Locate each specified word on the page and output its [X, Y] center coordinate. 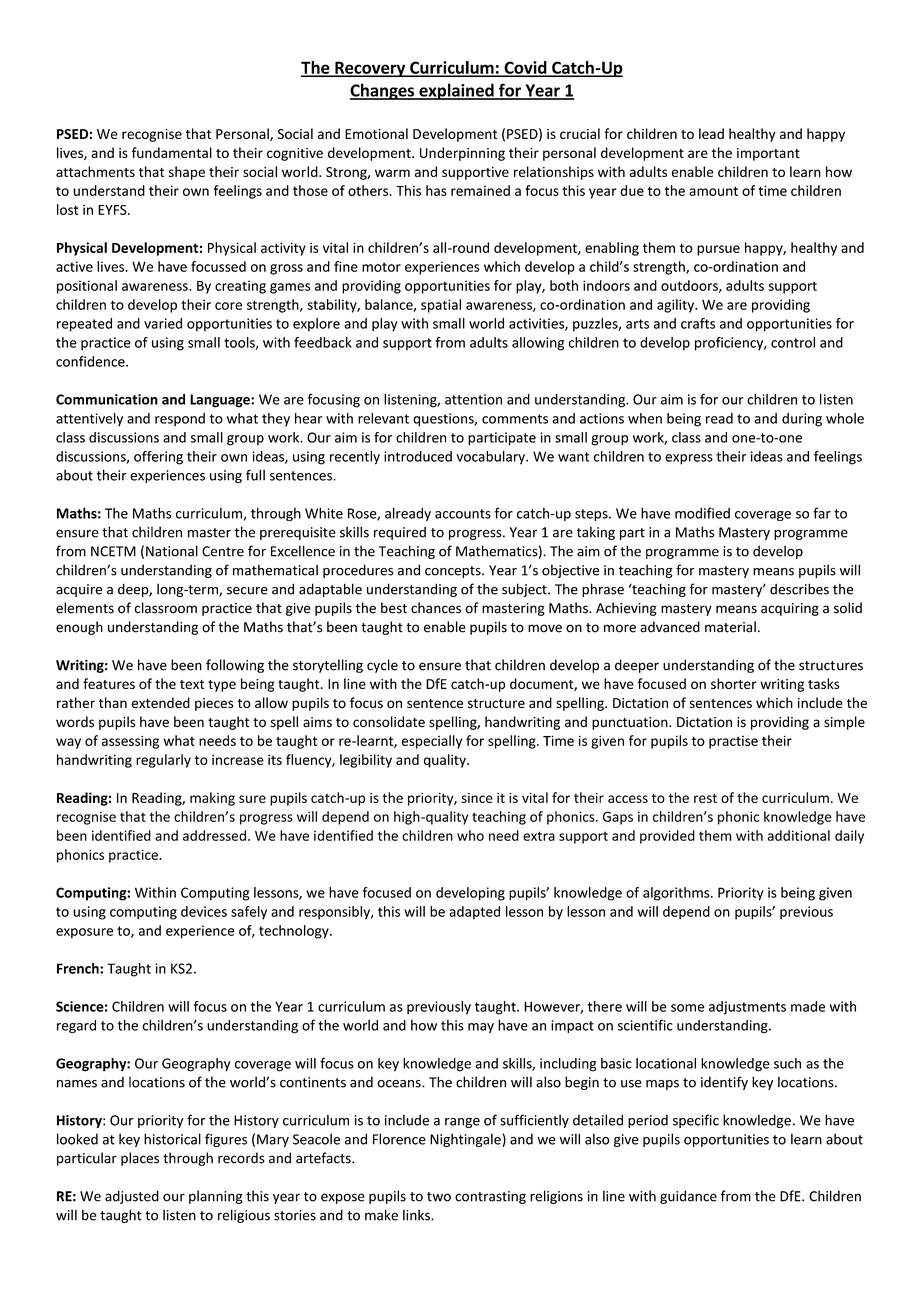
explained [456, 91]
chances [436, 608]
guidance [688, 1197]
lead [711, 133]
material [730, 627]
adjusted [132, 1197]
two [439, 1197]
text [192, 684]
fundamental [172, 152]
